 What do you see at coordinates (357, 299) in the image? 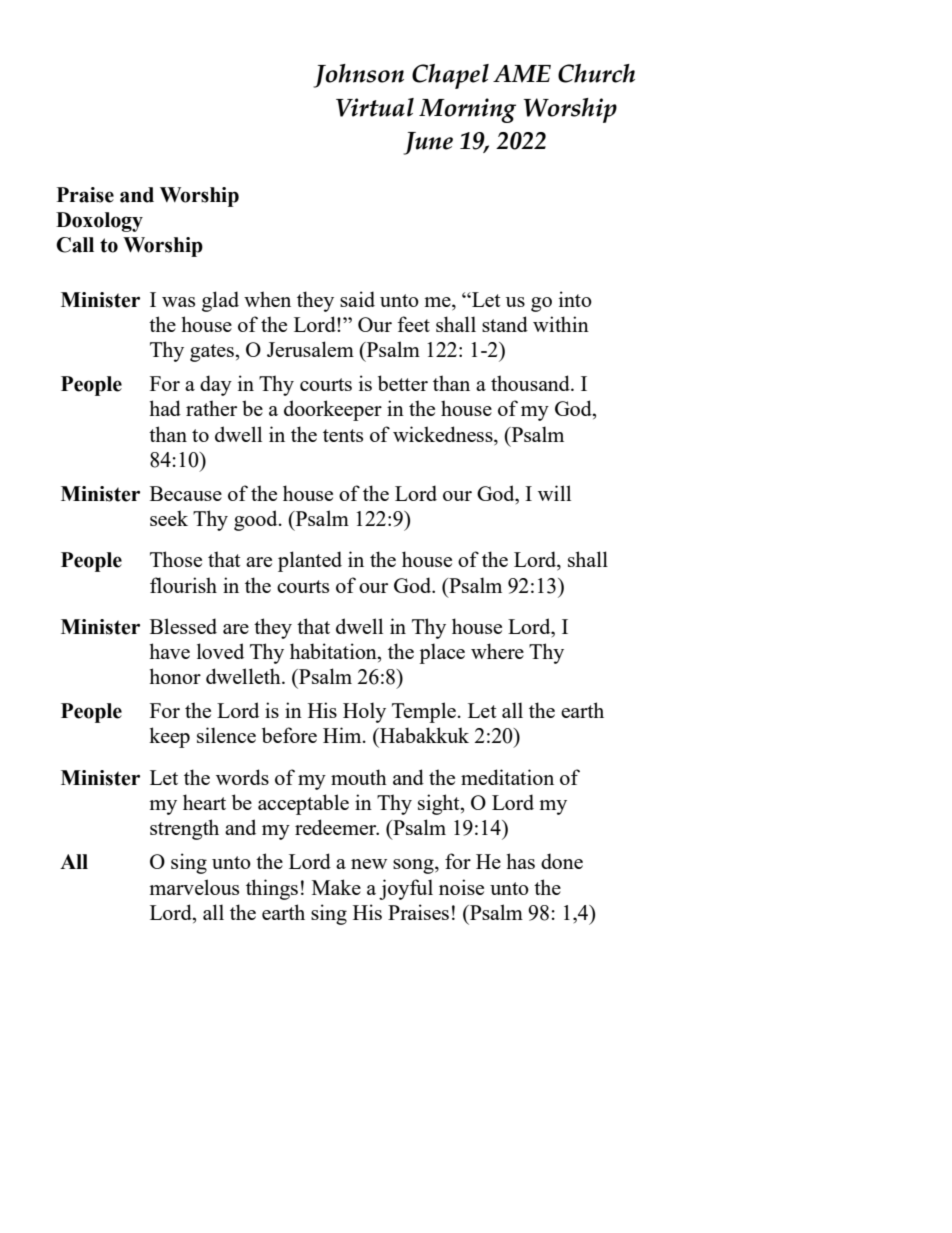
I see `said` at bounding box center [357, 299].
